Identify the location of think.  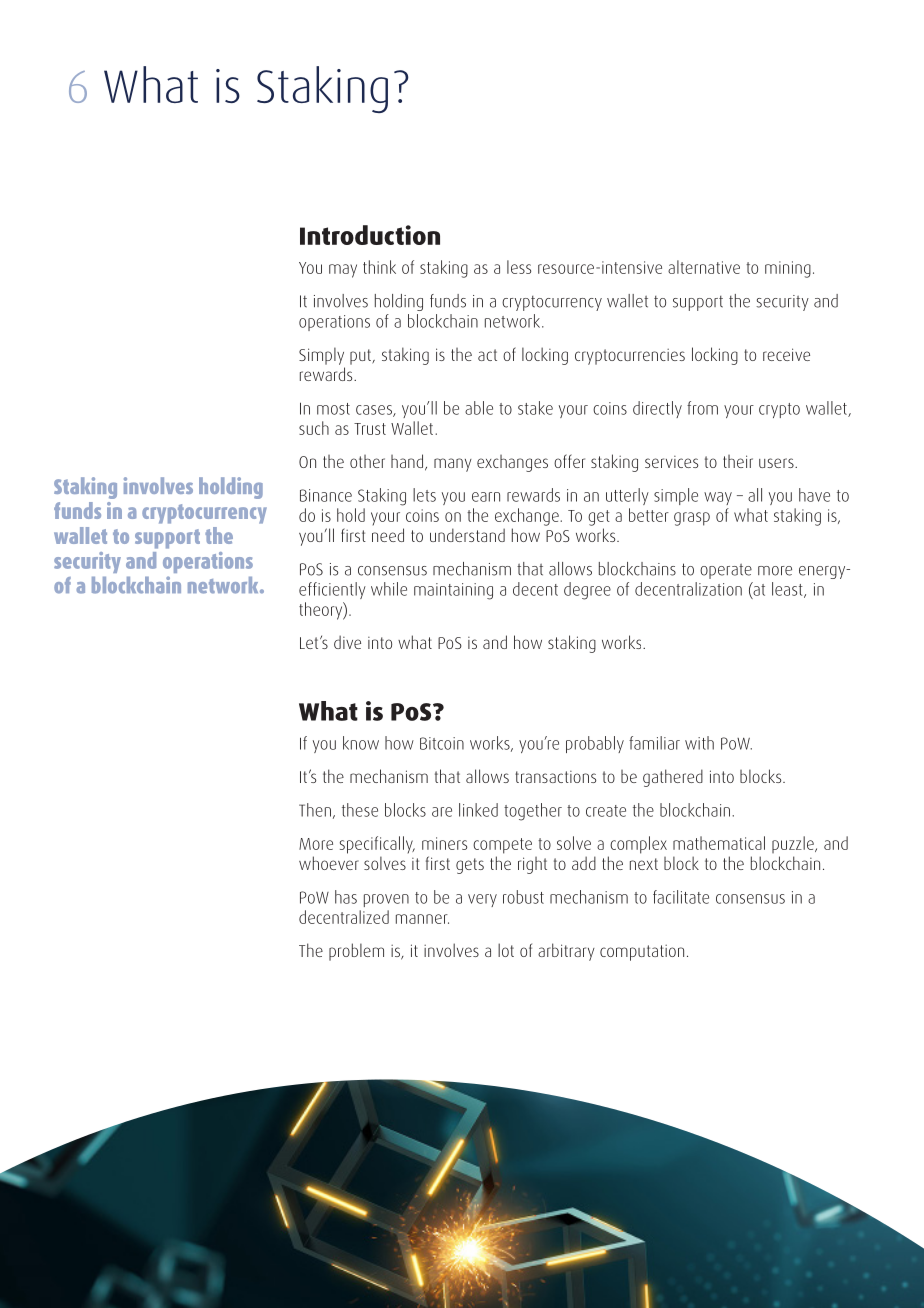
(379, 267).
